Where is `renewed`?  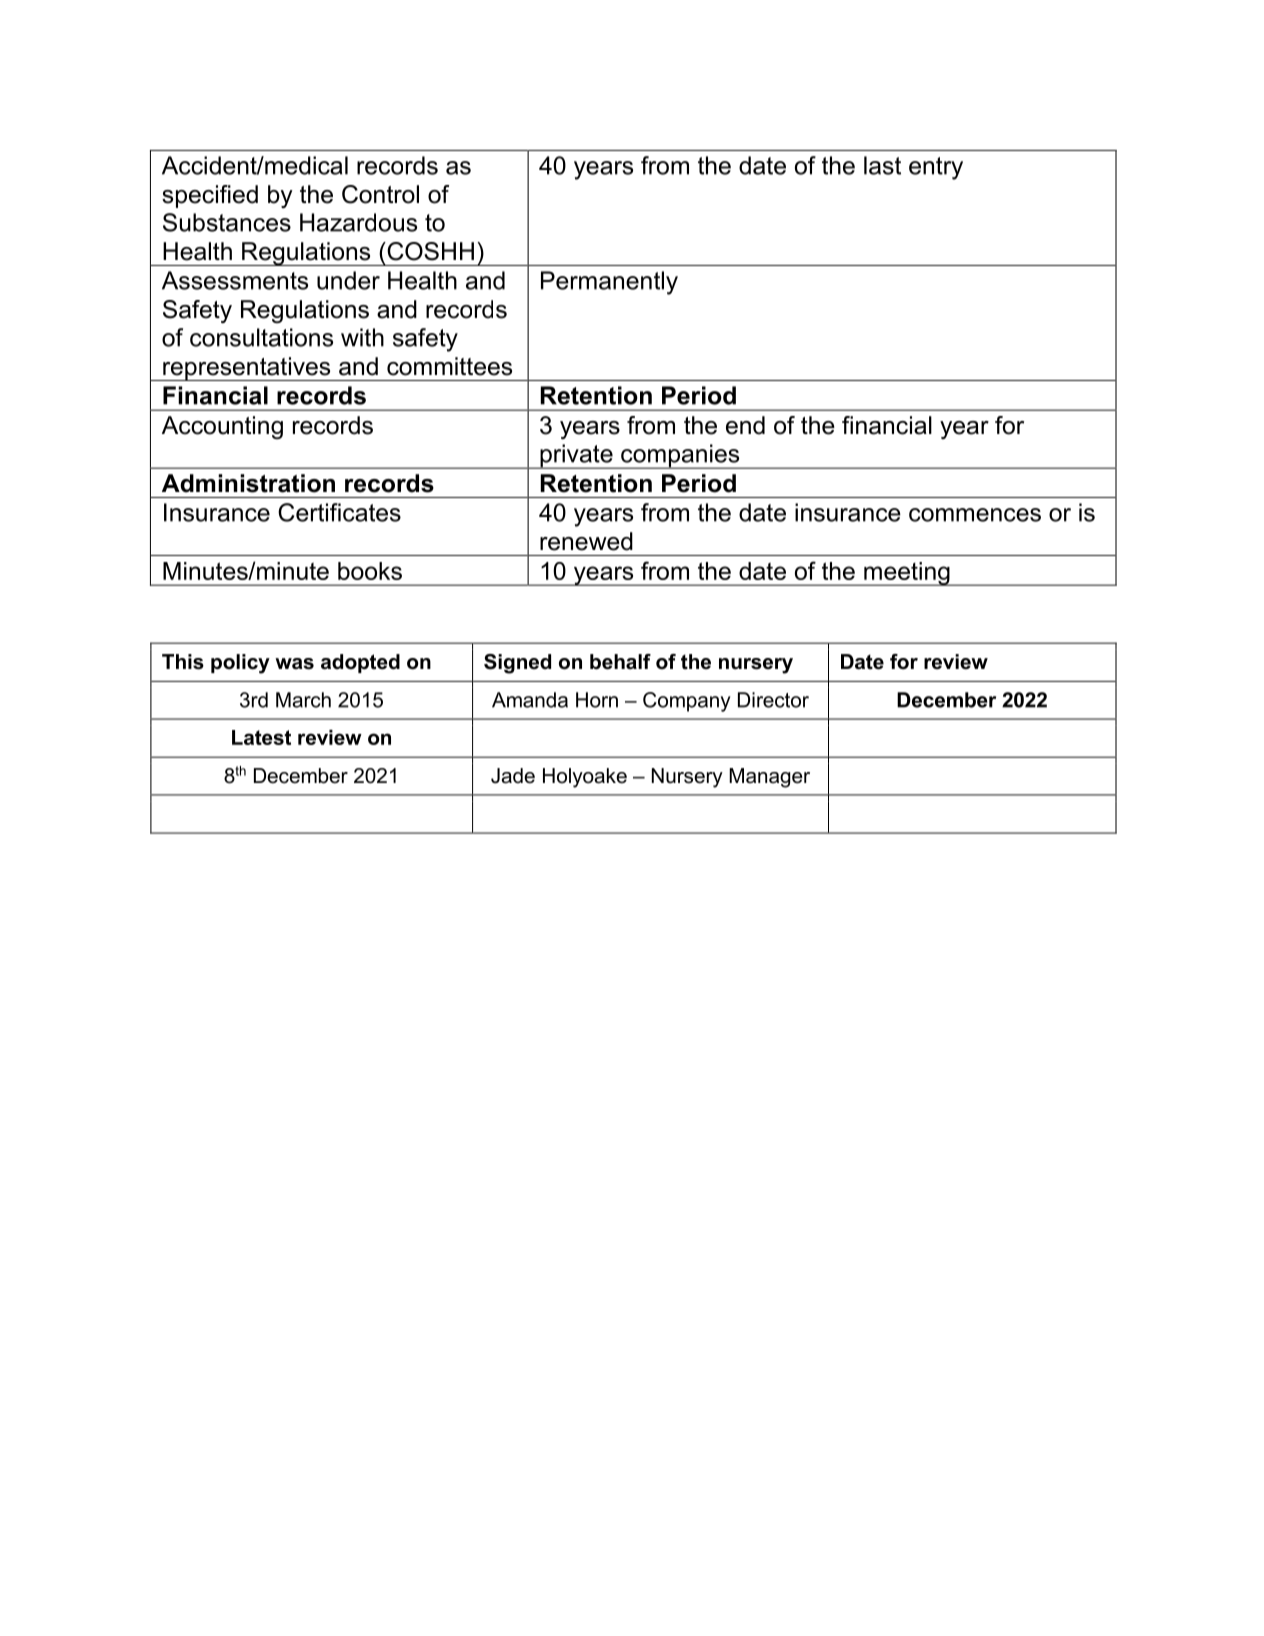 renewed is located at coordinates (586, 541).
